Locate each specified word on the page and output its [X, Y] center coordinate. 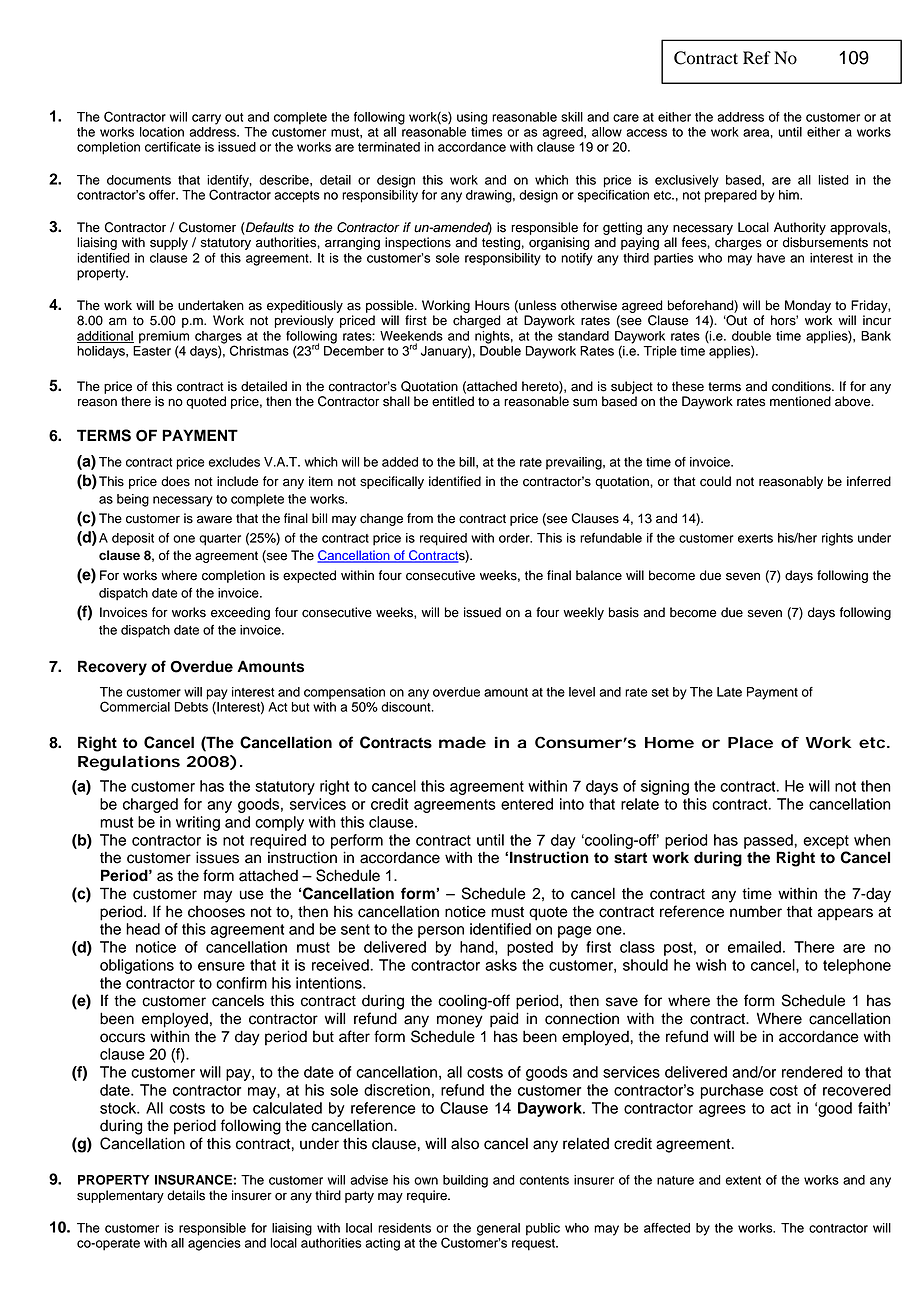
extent [743, 1180]
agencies [214, 1244]
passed [769, 841]
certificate [173, 147]
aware [214, 520]
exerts [755, 538]
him [790, 195]
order [515, 538]
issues [217, 857]
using [472, 118]
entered [527, 804]
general [498, 1229]
